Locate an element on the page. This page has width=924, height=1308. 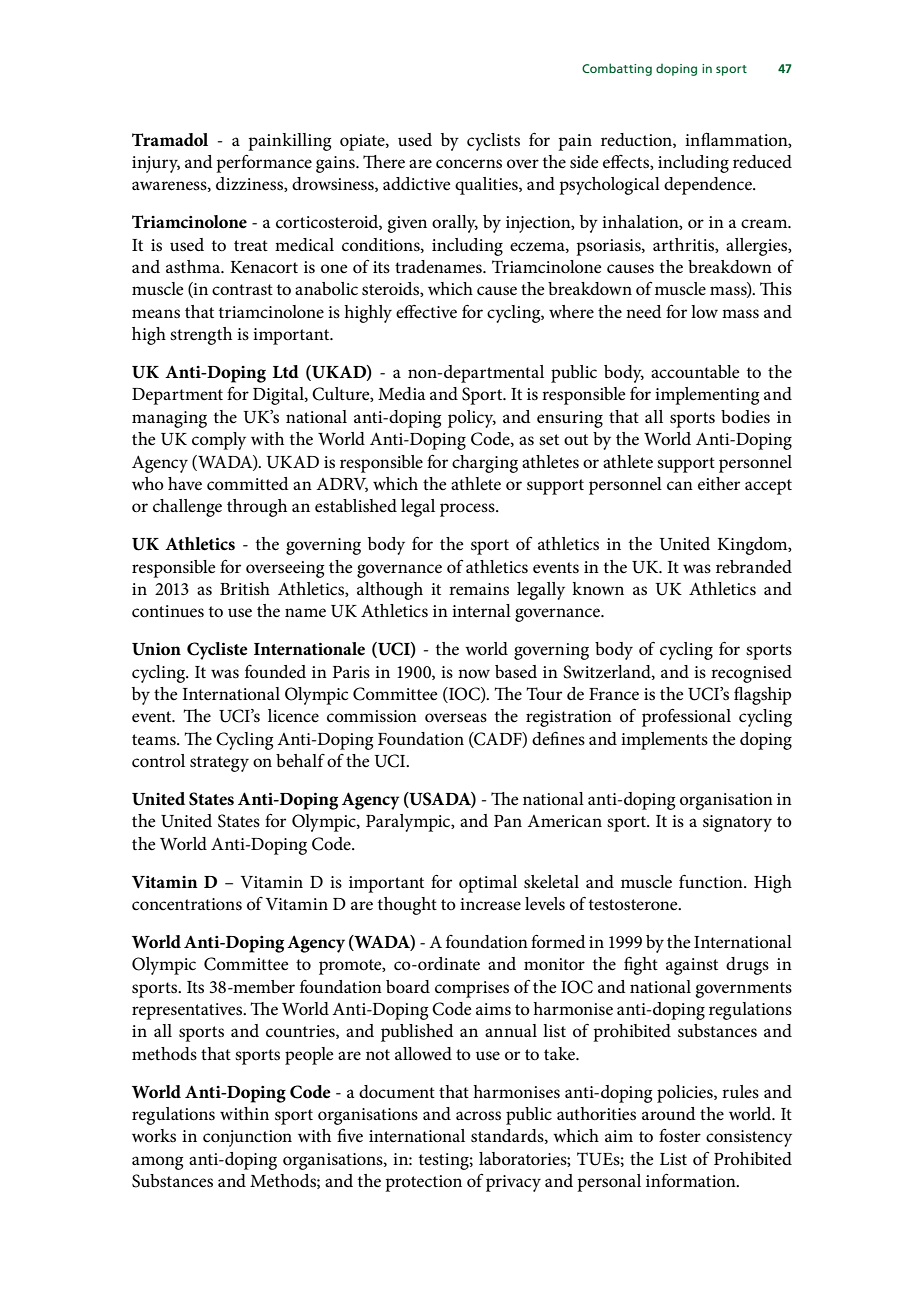
internal is located at coordinates (481, 611).
